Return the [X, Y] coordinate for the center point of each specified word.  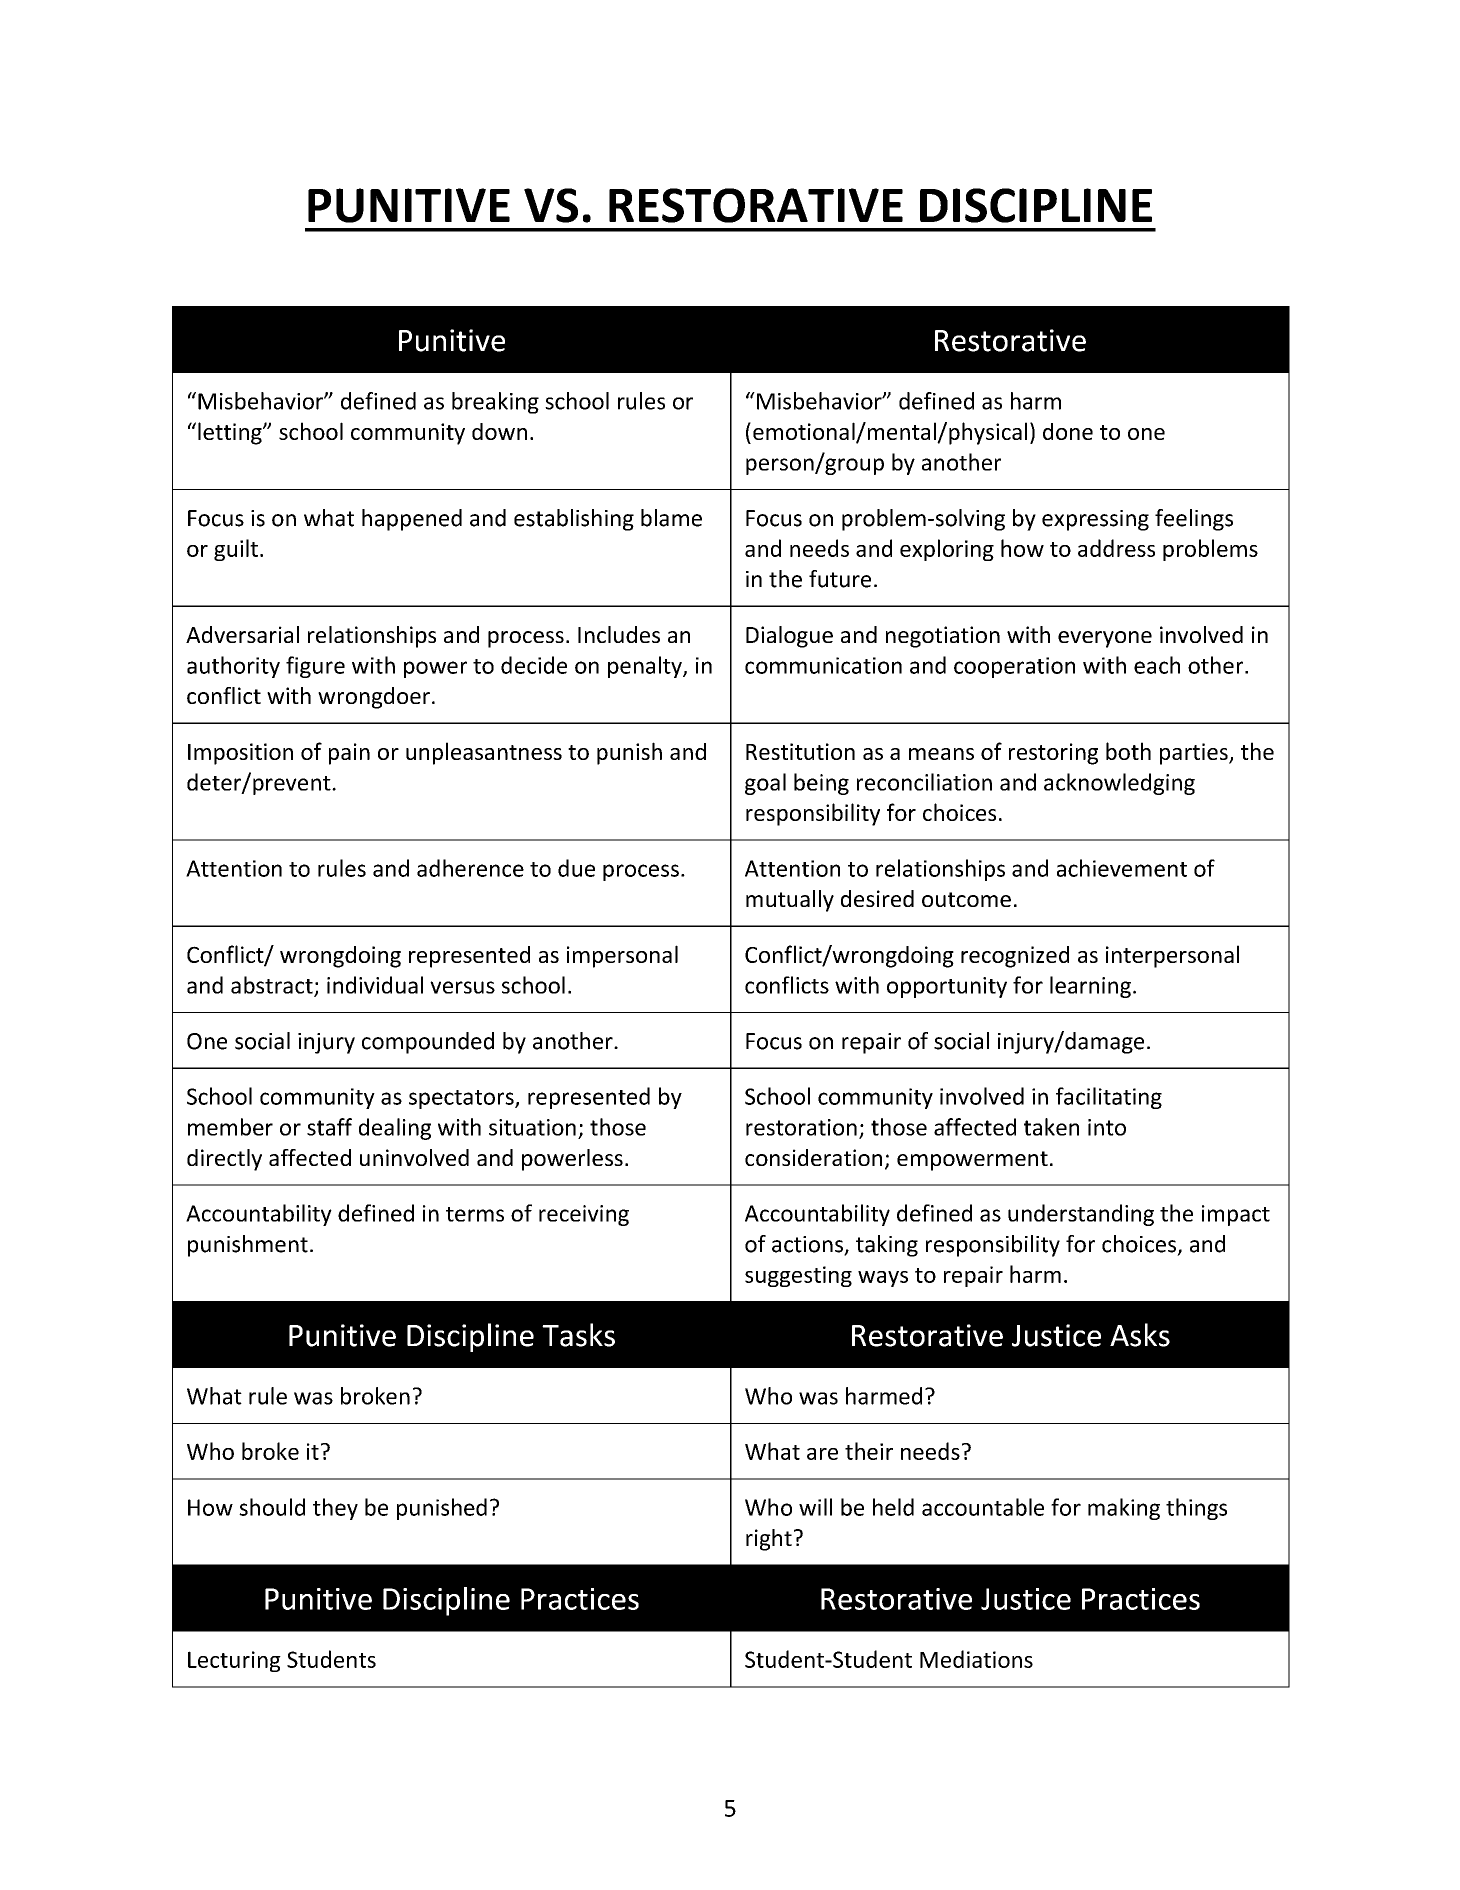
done [1068, 431]
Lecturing [234, 1661]
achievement [1122, 868]
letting [231, 433]
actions [808, 1245]
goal [765, 784]
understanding [1081, 1215]
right [769, 1540]
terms [475, 1214]
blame [671, 518]
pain [349, 754]
